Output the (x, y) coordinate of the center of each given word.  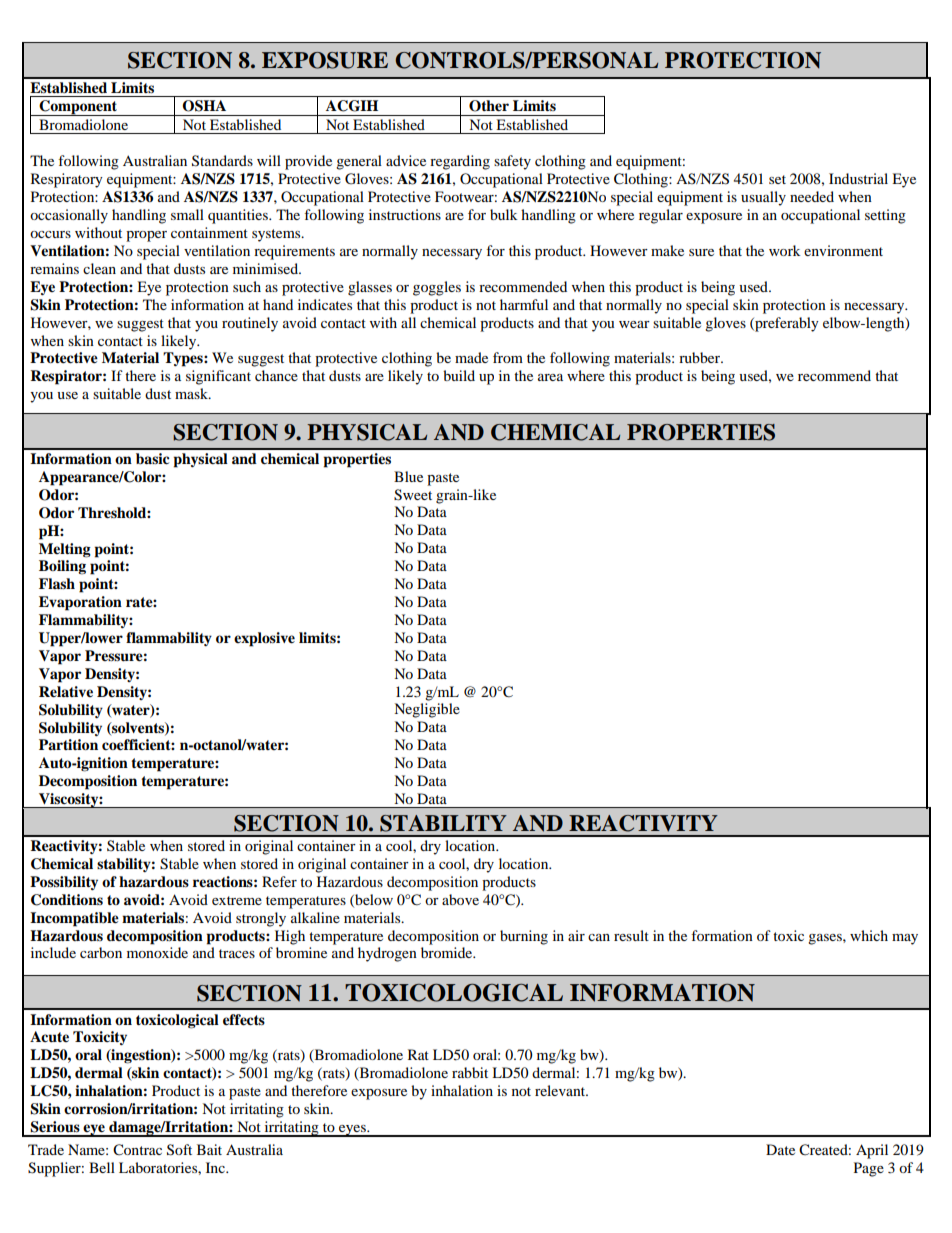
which (869, 935)
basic (153, 459)
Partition (68, 744)
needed (812, 196)
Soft (179, 1150)
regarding (460, 162)
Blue (408, 476)
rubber (701, 357)
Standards (222, 161)
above (460, 899)
